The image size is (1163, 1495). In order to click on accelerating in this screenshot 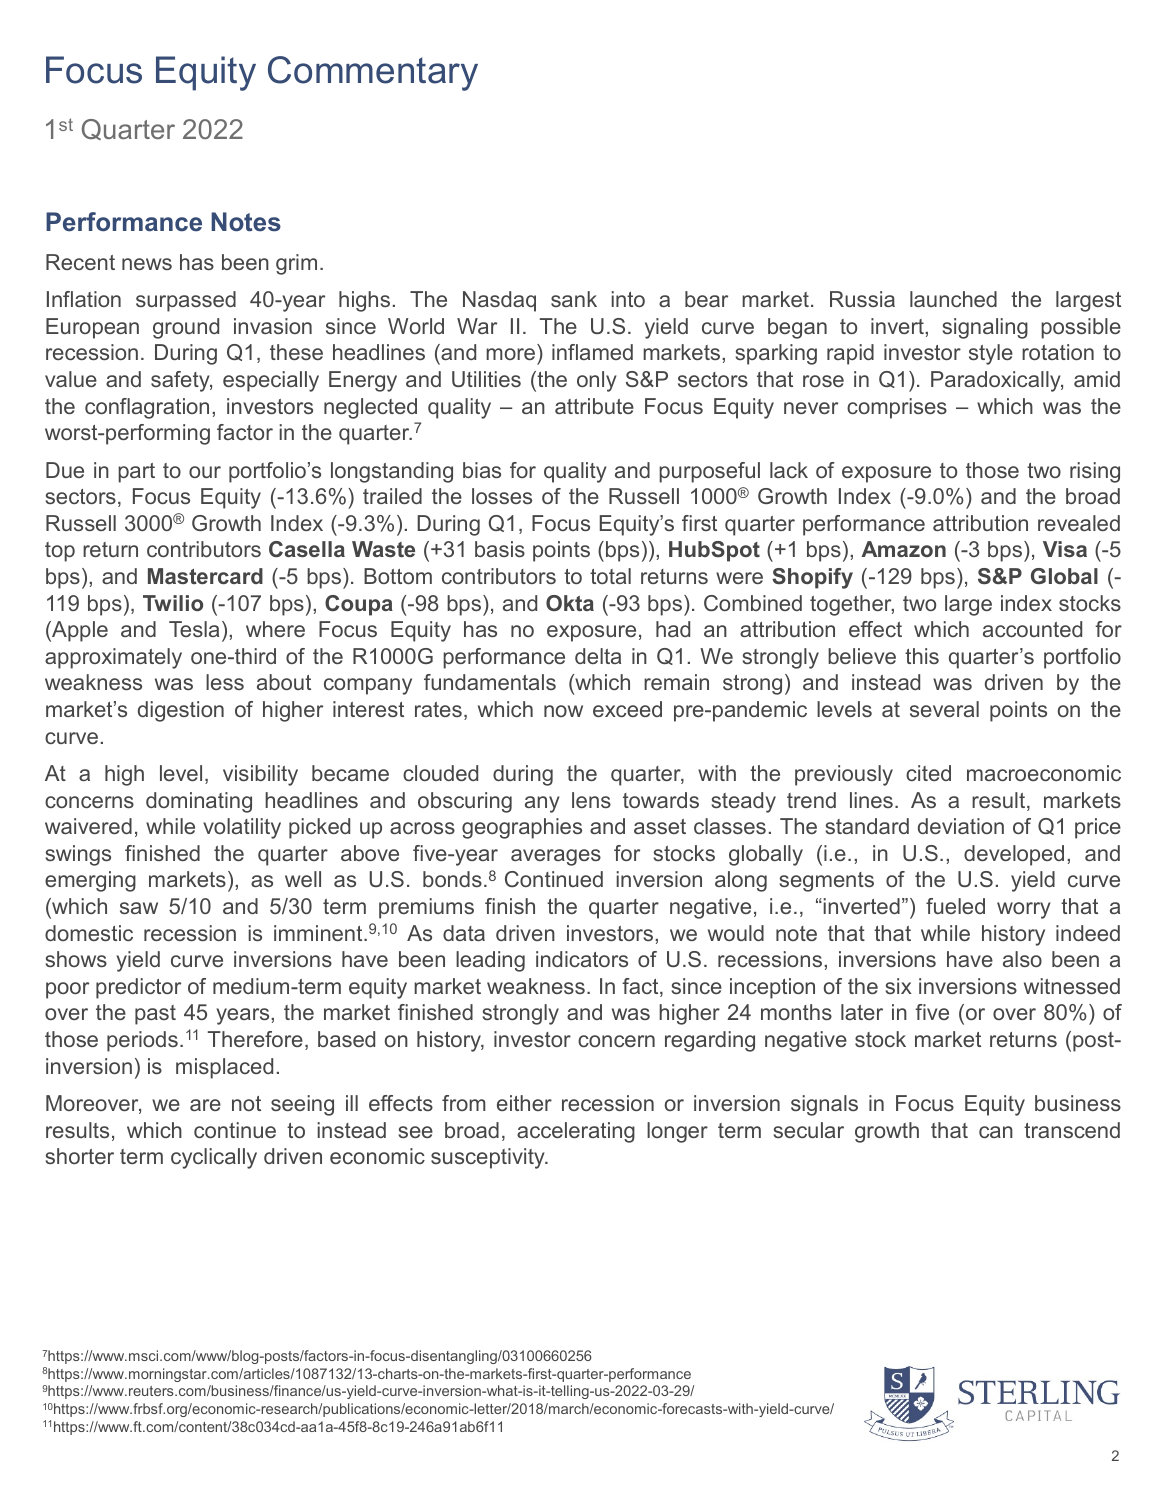, I will do `click(576, 1132)`.
